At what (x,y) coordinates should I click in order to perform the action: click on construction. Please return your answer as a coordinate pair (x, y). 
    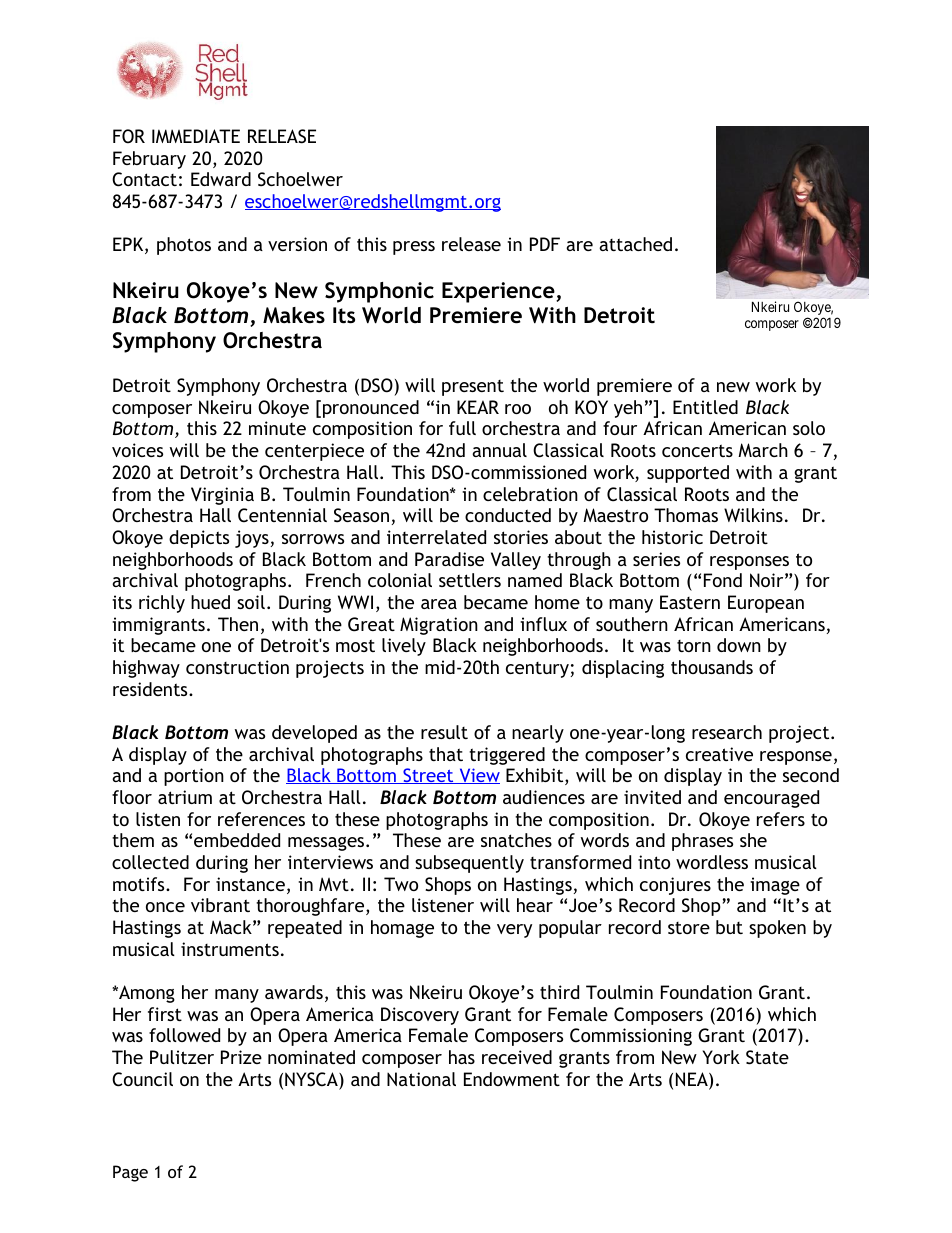
    Looking at the image, I should click on (237, 667).
